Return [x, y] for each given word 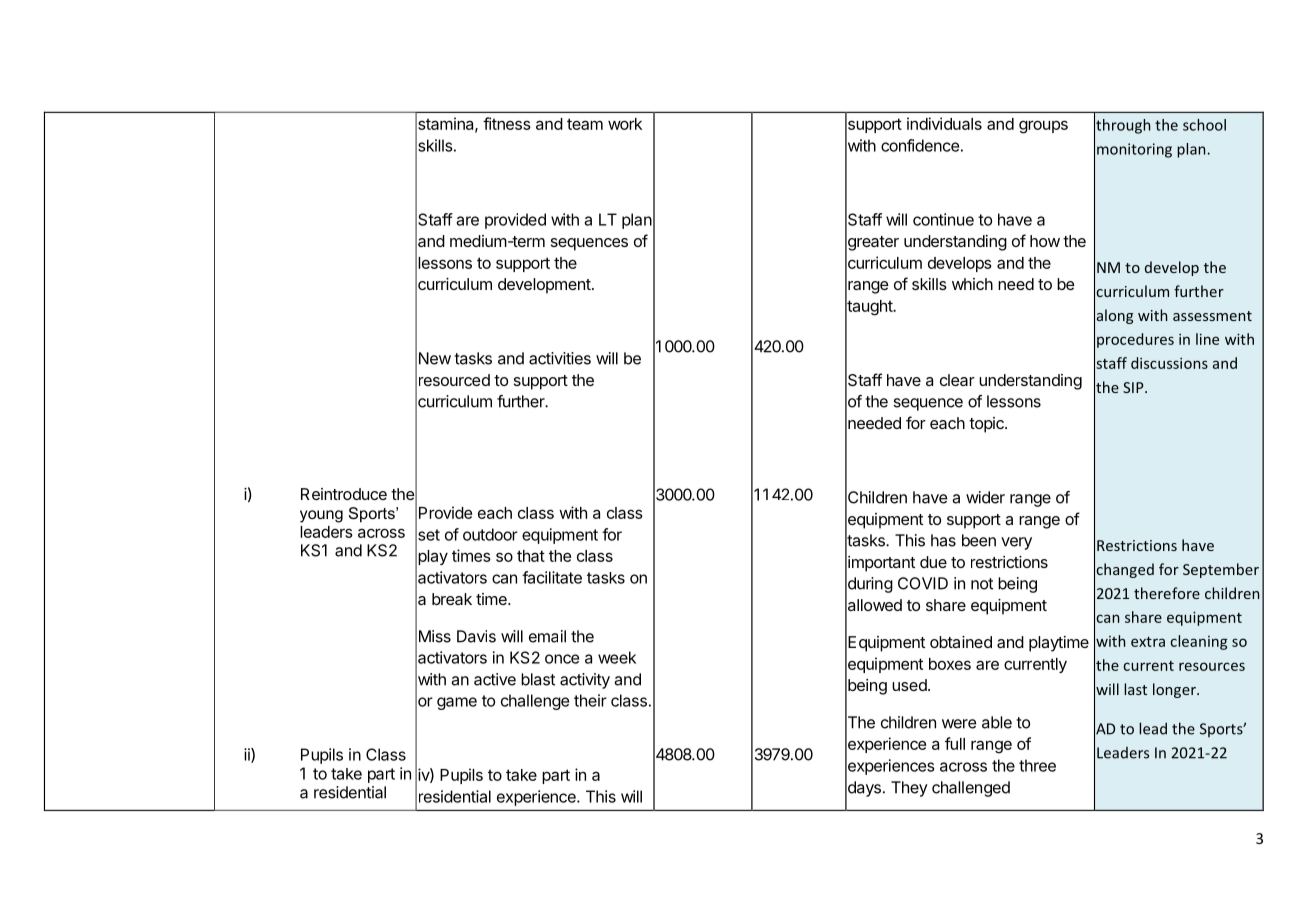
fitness [507, 123]
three [1037, 765]
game [457, 703]
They [909, 789]
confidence [920, 145]
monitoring [1134, 150]
